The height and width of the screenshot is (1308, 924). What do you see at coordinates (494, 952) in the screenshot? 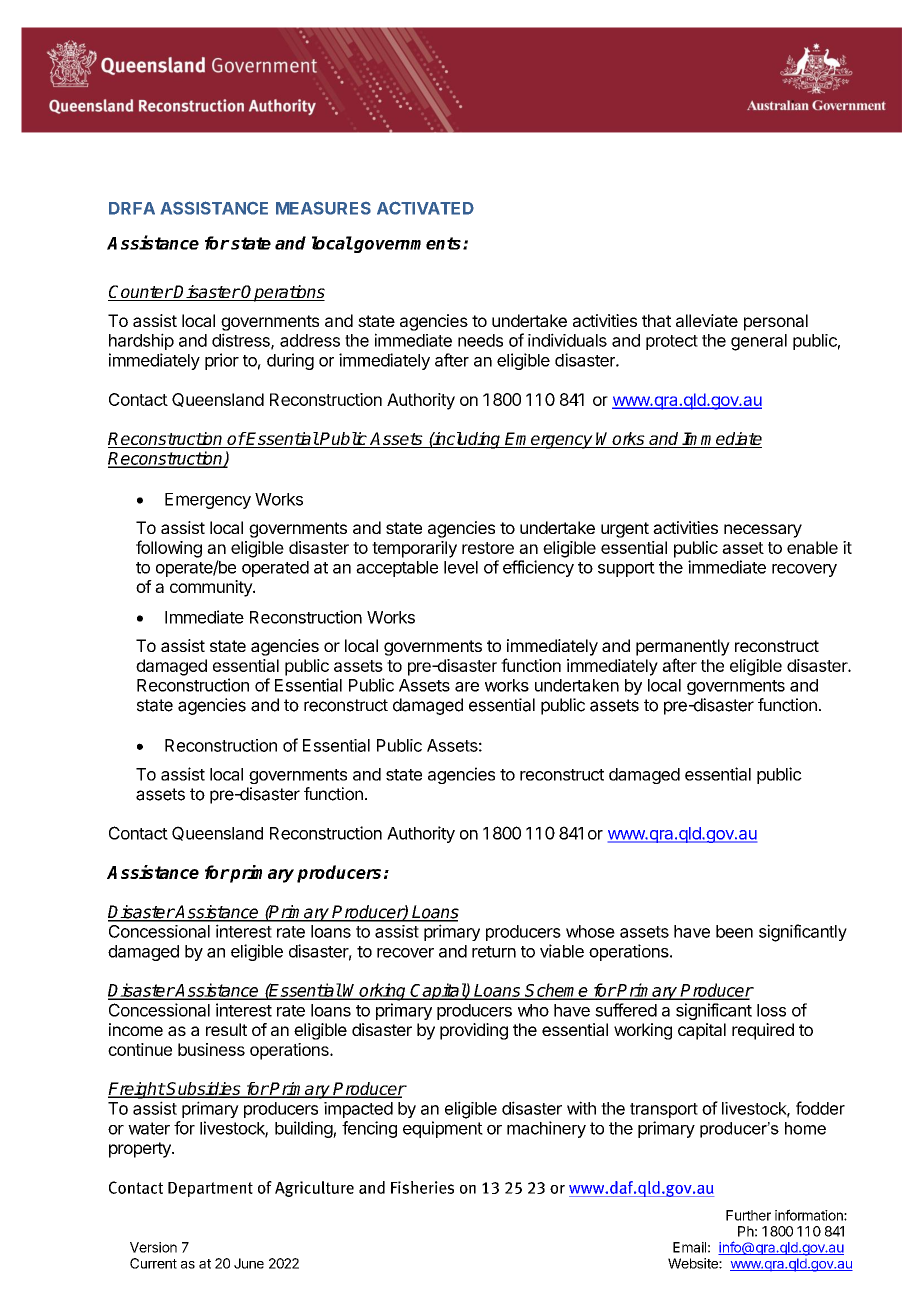
I see `return` at bounding box center [494, 952].
